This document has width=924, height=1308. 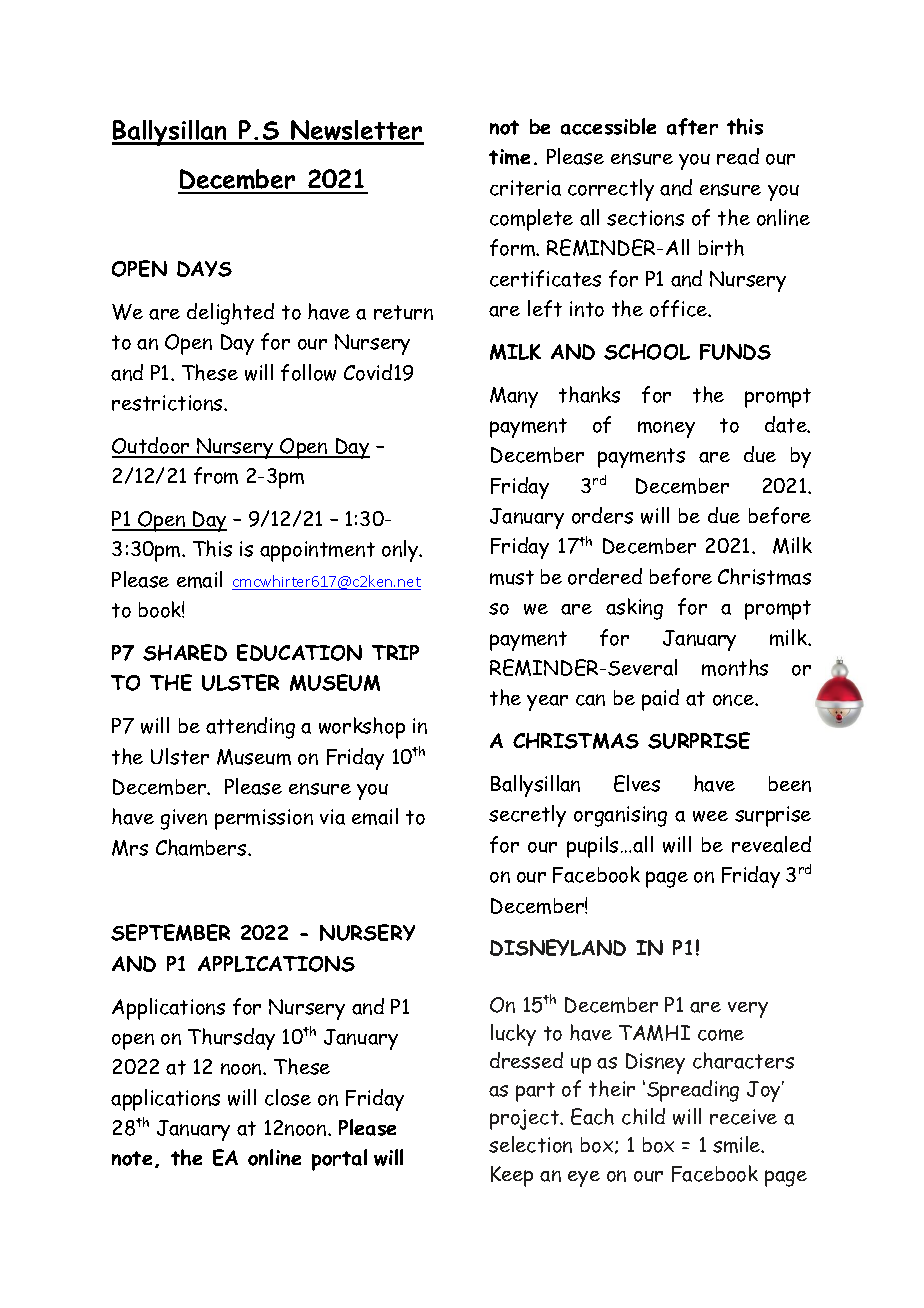 What do you see at coordinates (692, 127) in the document?
I see `after` at bounding box center [692, 127].
